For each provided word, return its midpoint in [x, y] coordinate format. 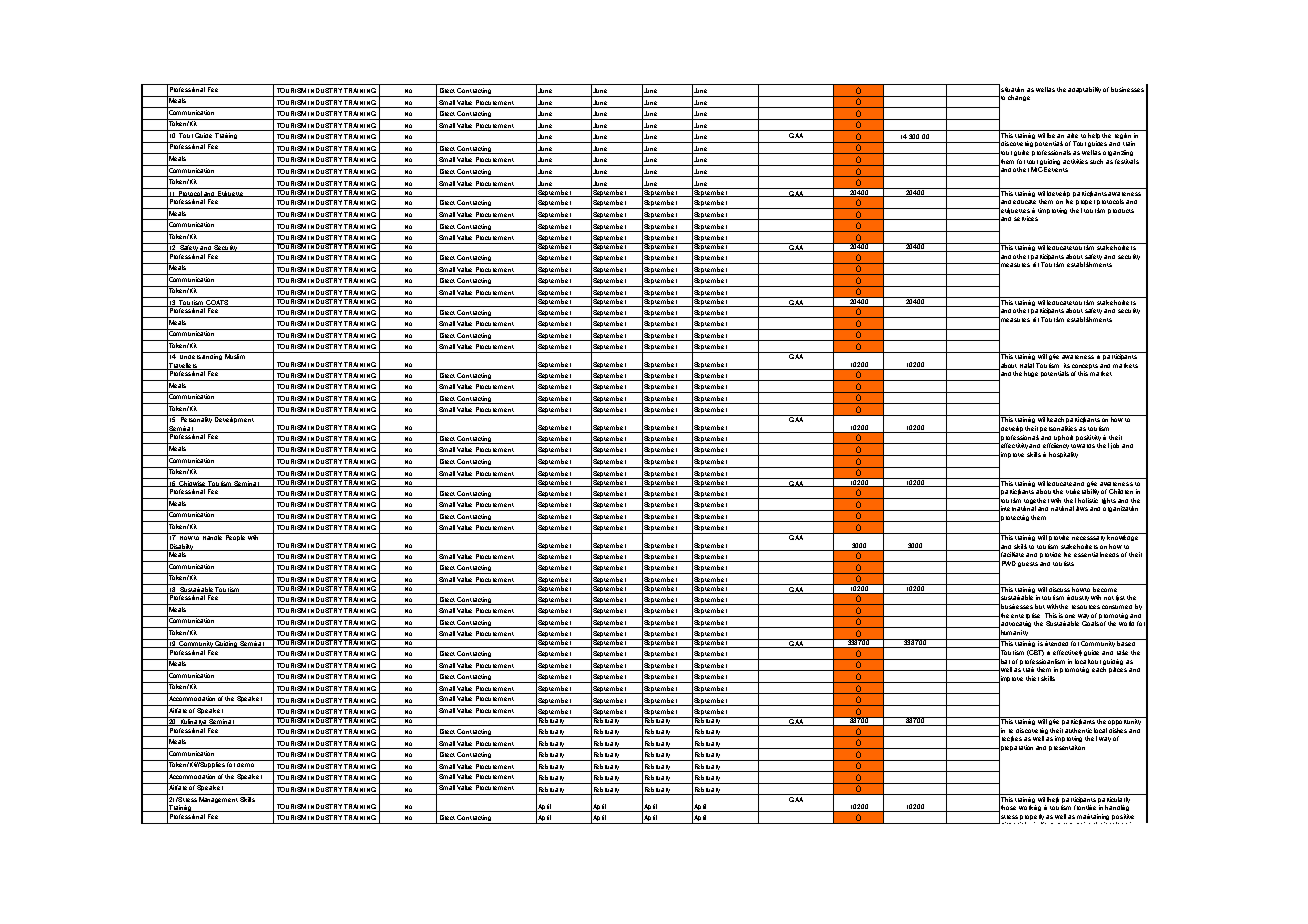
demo [246, 763]
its [1067, 365]
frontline [1085, 807]
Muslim [235, 355]
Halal [1027, 365]
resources [1086, 607]
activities [1075, 161]
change [1019, 98]
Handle [213, 536]
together [1036, 502]
